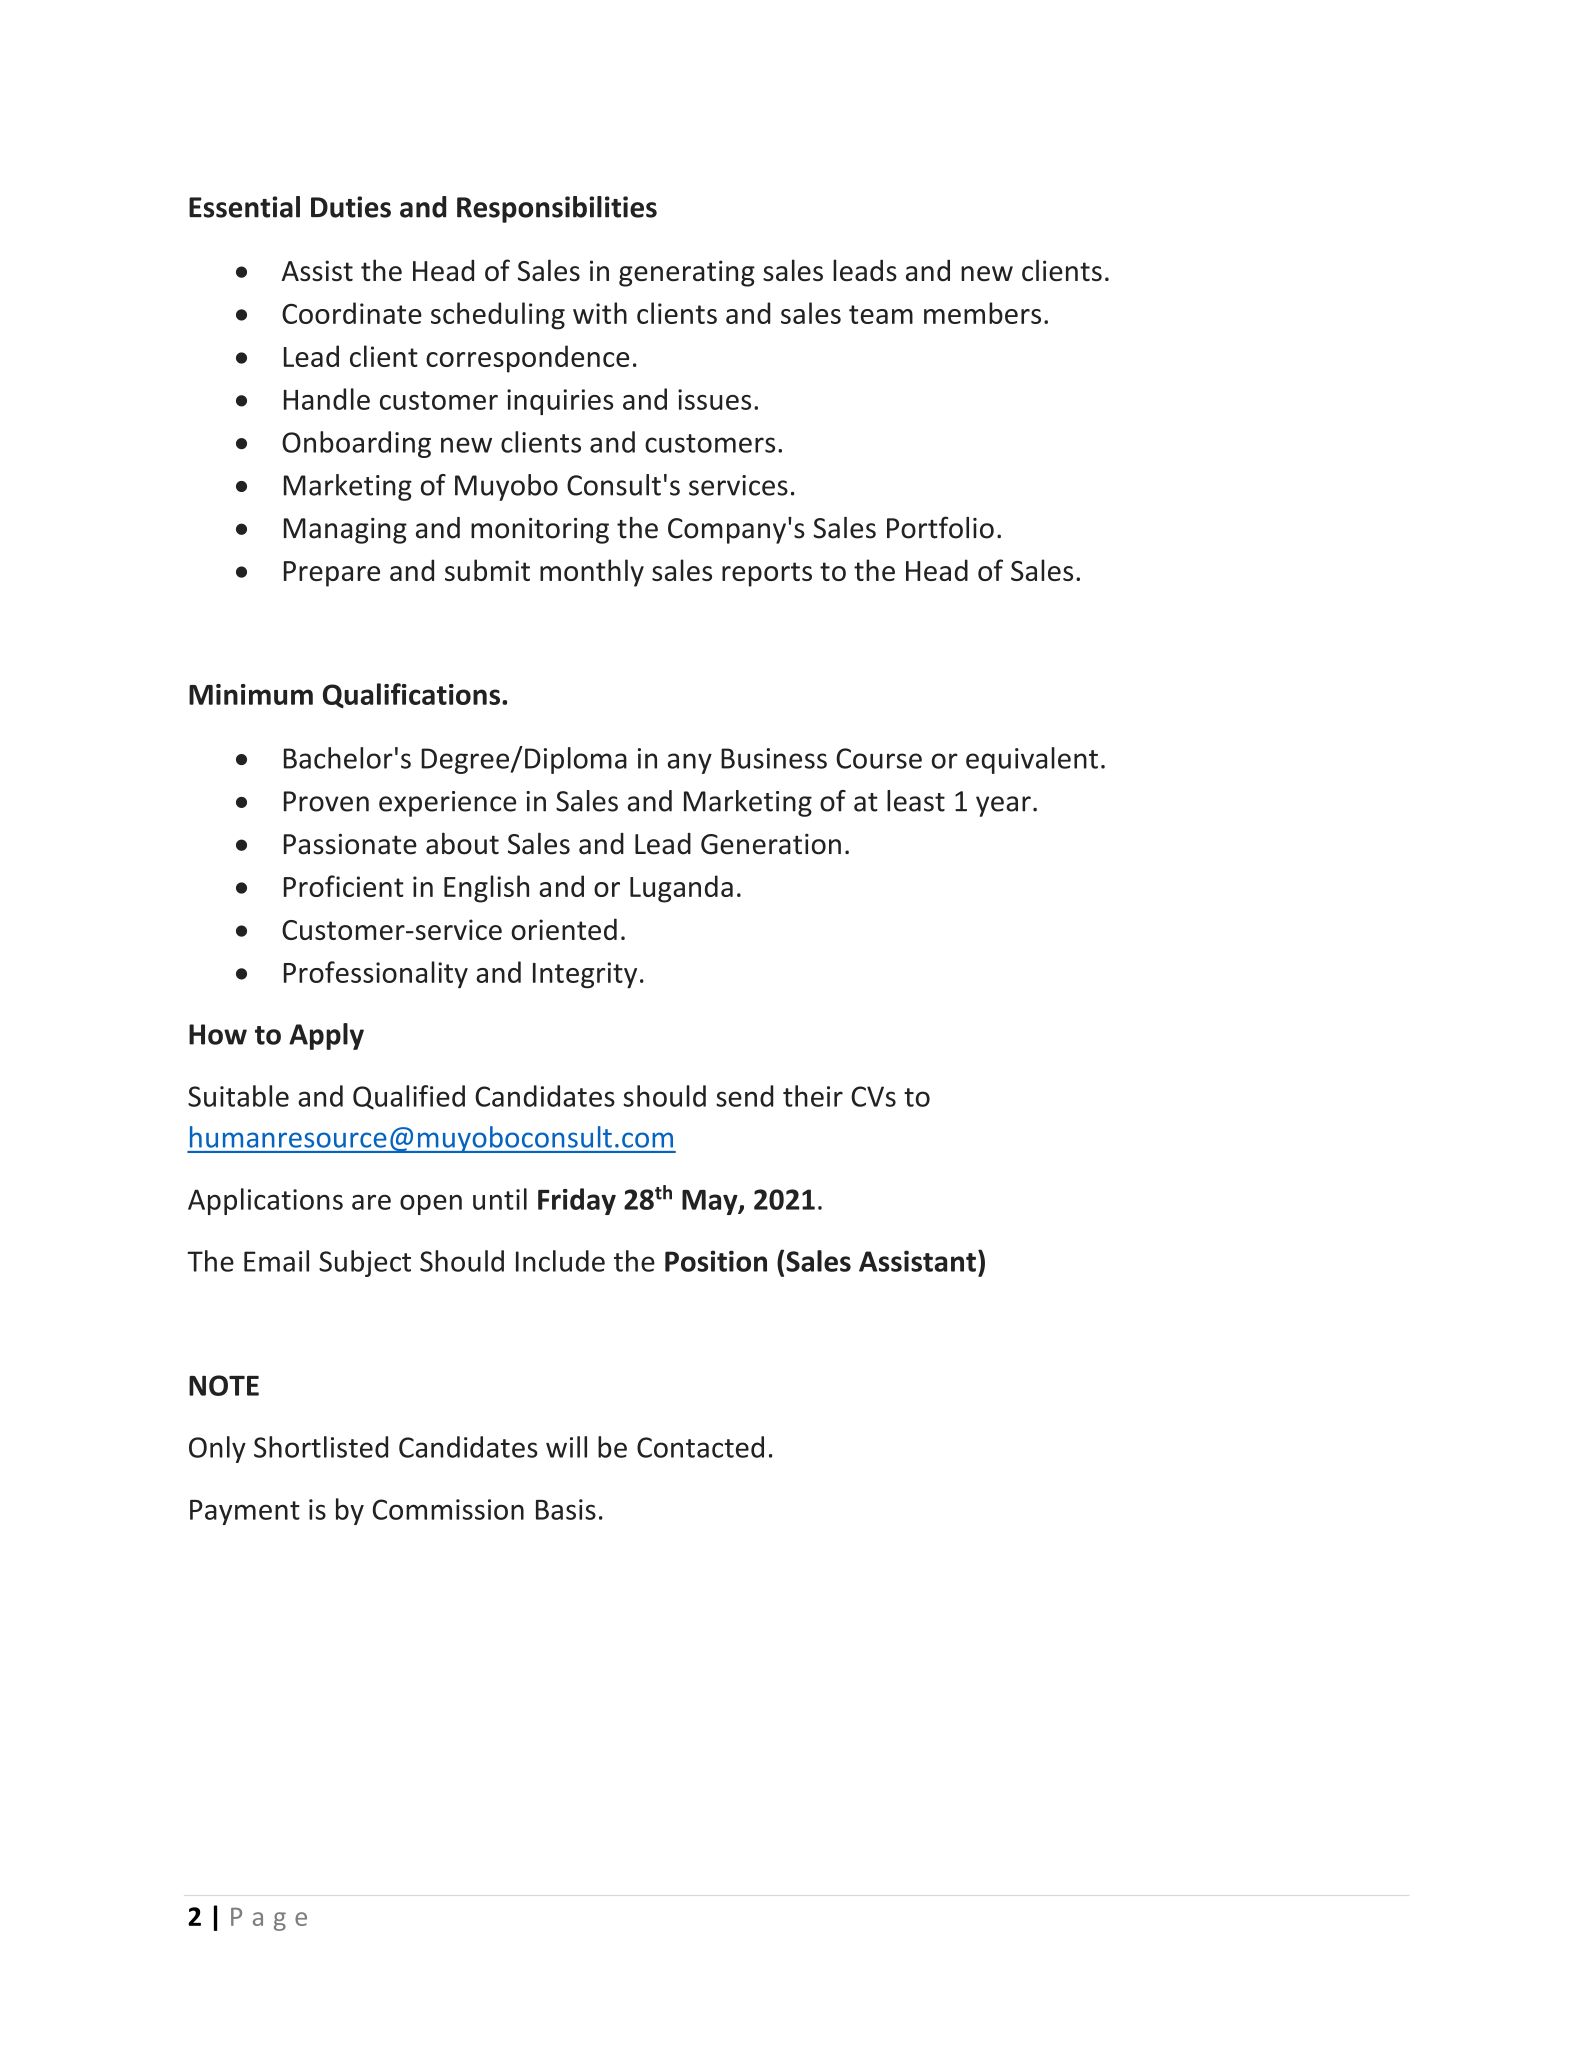 This document has width=1593, height=2062. Describe the element at coordinates (351, 207) in the document. I see `Duties` at that location.
